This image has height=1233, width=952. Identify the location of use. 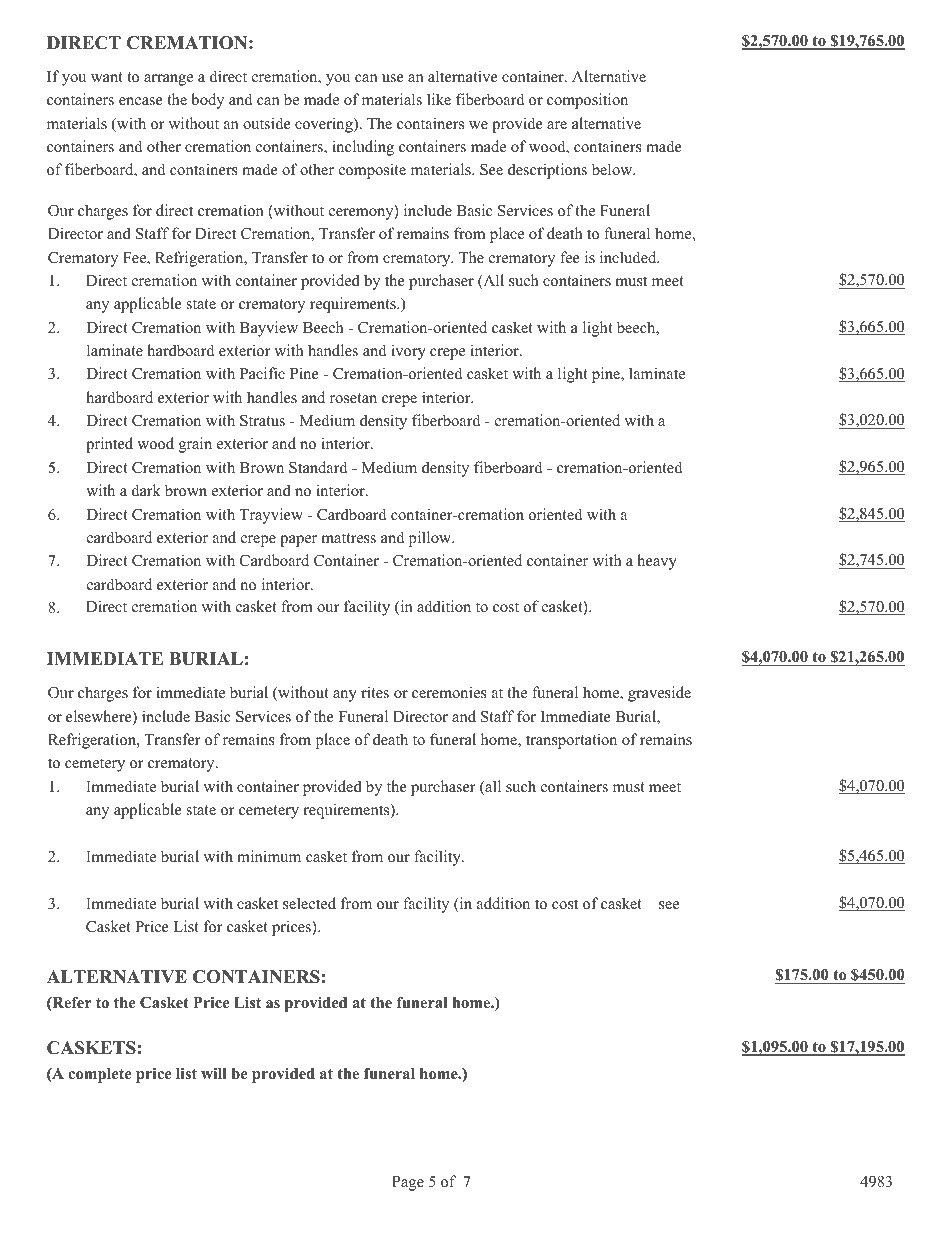
(393, 78).
